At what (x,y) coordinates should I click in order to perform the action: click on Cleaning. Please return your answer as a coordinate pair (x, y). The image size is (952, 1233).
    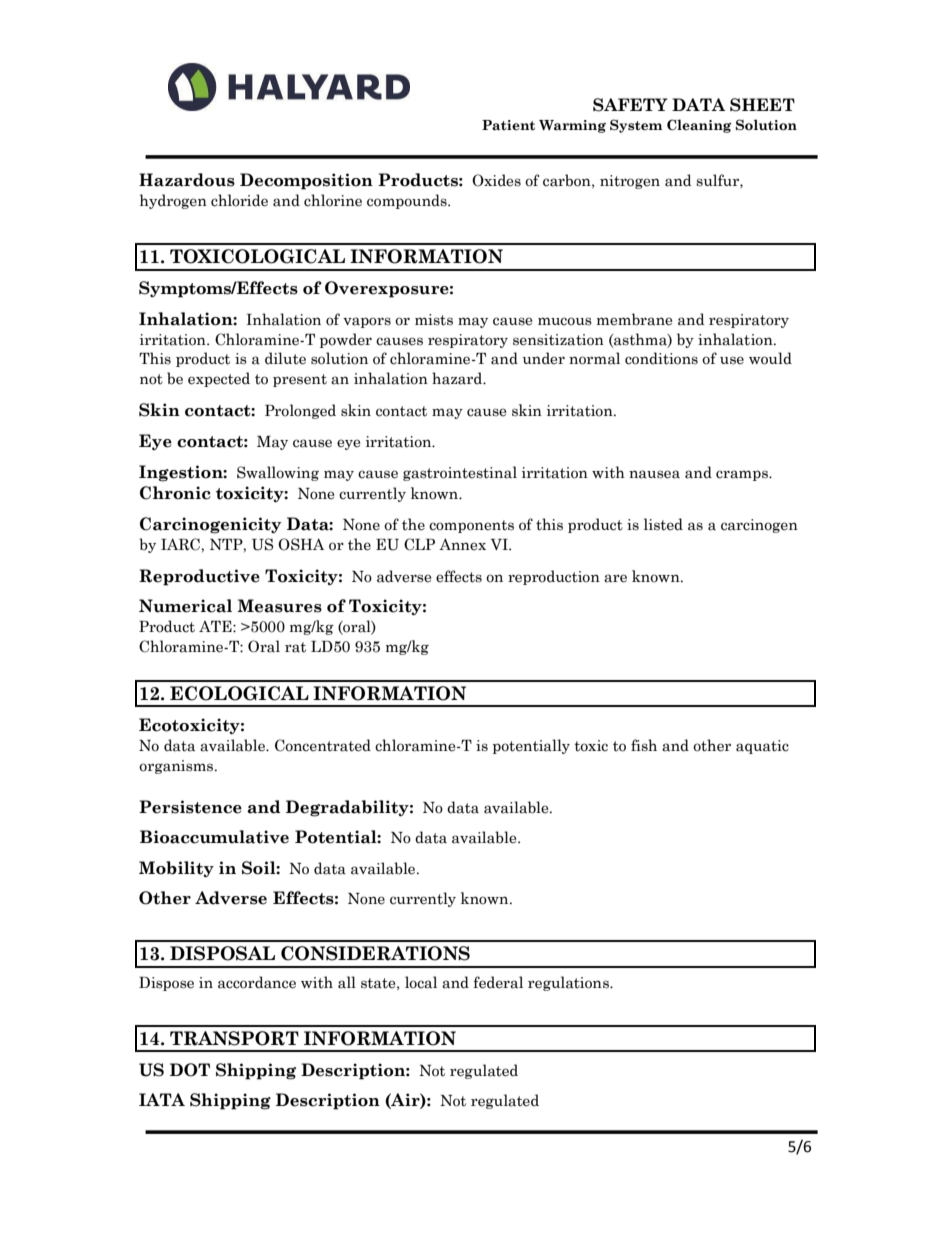
    Looking at the image, I should click on (699, 126).
